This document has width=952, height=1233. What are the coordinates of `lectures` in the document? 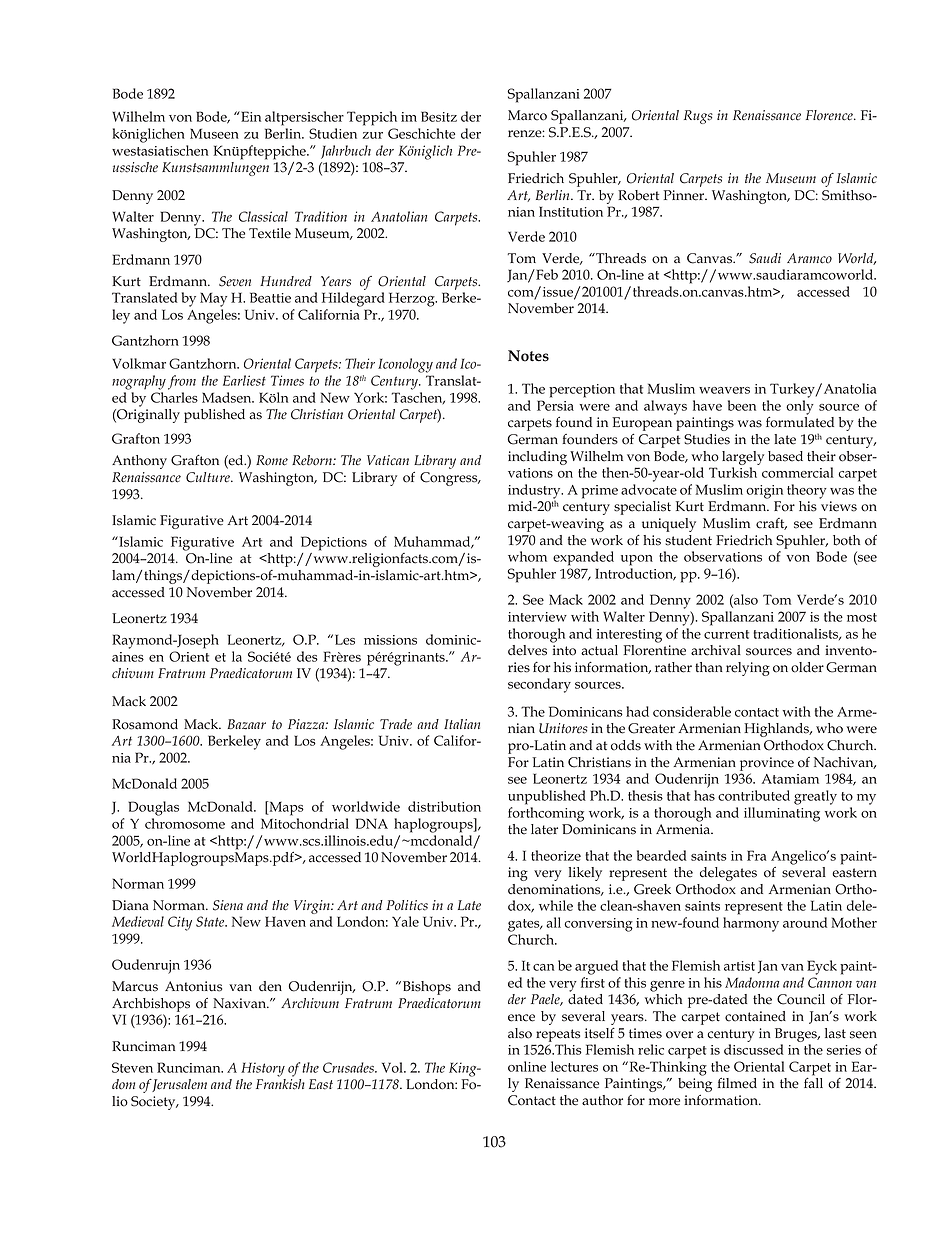 It's located at (574, 1066).
